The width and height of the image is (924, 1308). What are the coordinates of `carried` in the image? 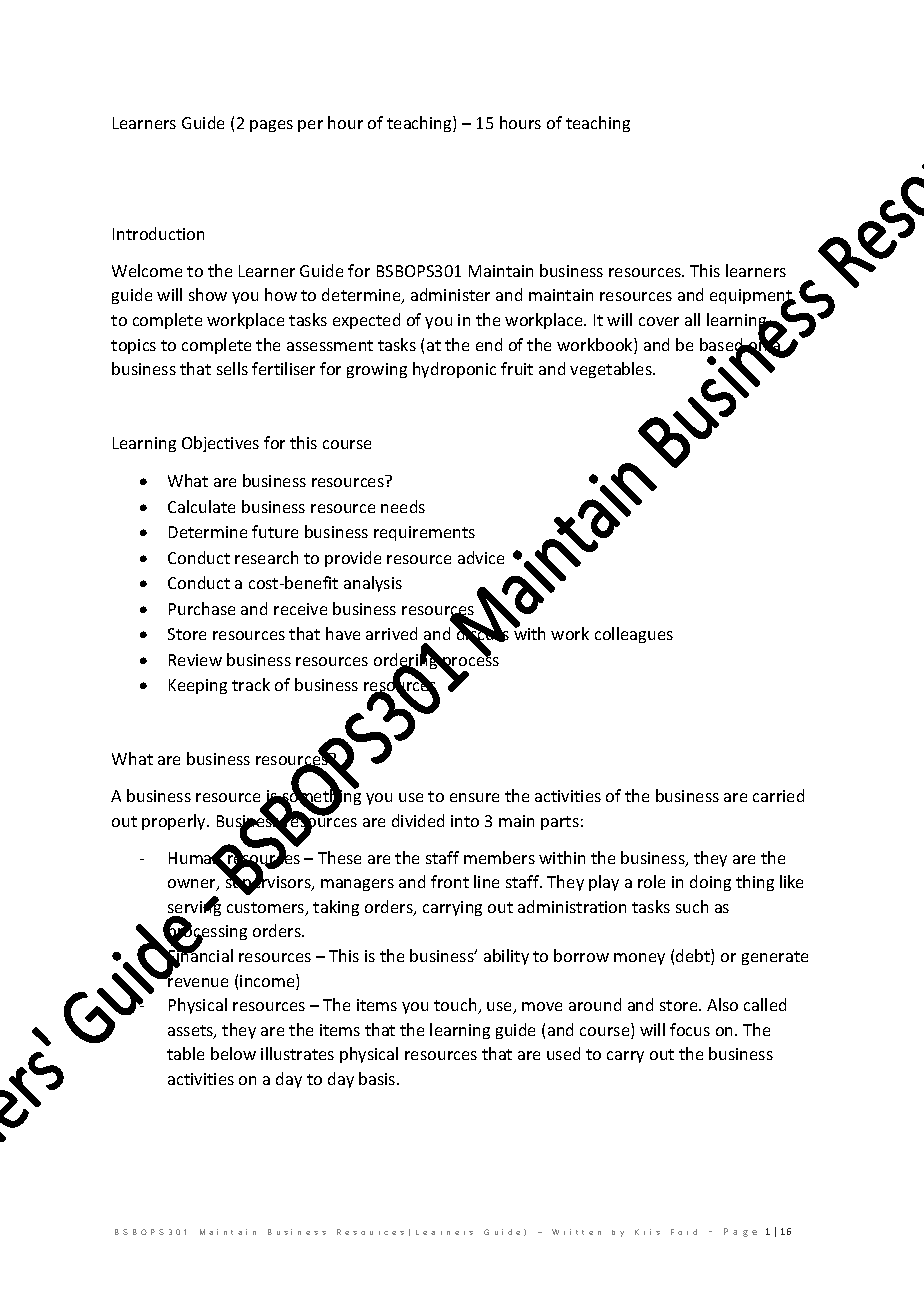 It's located at (778, 795).
